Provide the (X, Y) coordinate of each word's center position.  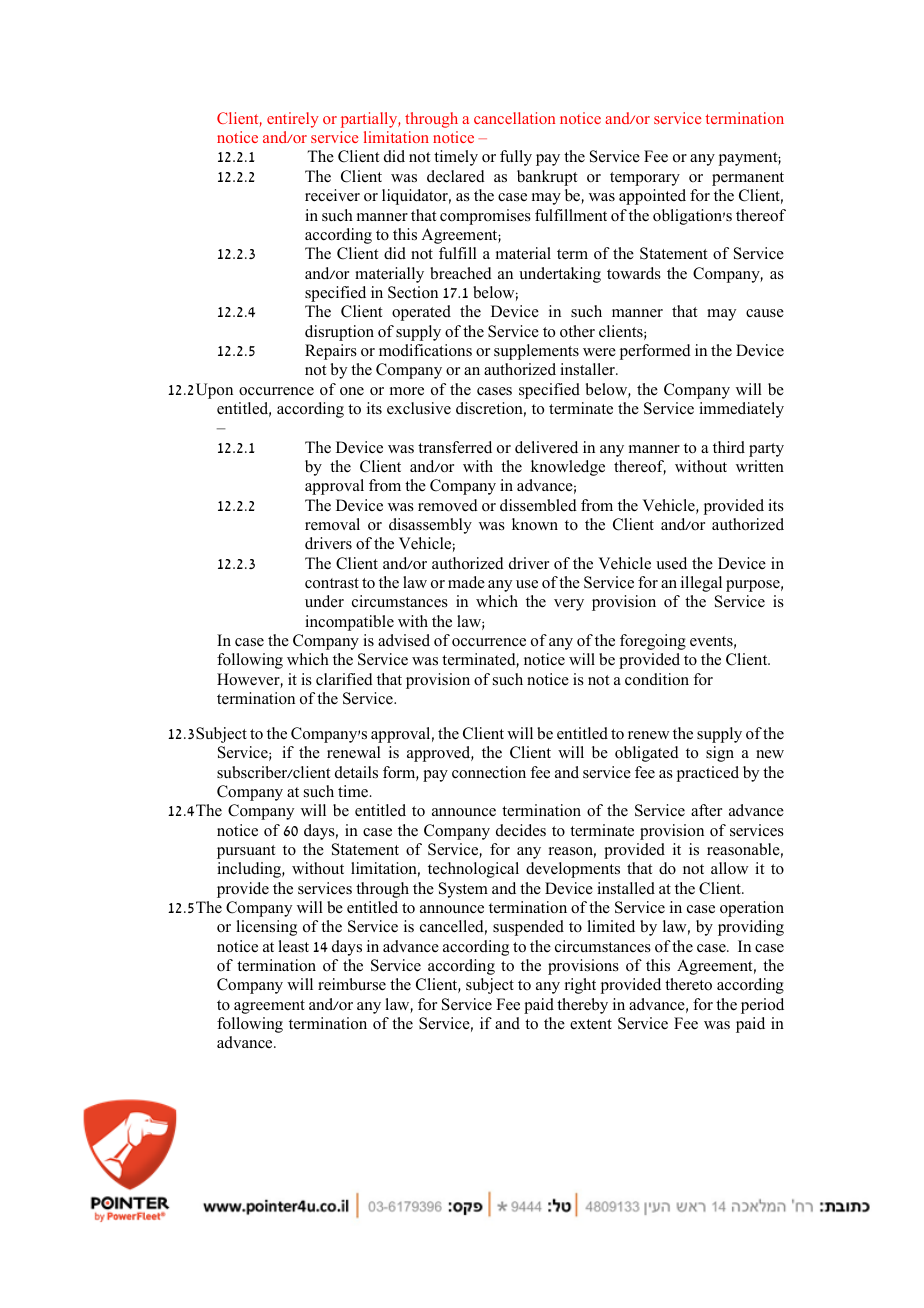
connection (489, 772)
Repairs (331, 352)
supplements (536, 352)
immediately (741, 410)
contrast (332, 583)
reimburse (352, 984)
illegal (701, 584)
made (466, 582)
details (356, 772)
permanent (748, 179)
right (580, 986)
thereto (688, 984)
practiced (708, 774)
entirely (293, 120)
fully (516, 158)
